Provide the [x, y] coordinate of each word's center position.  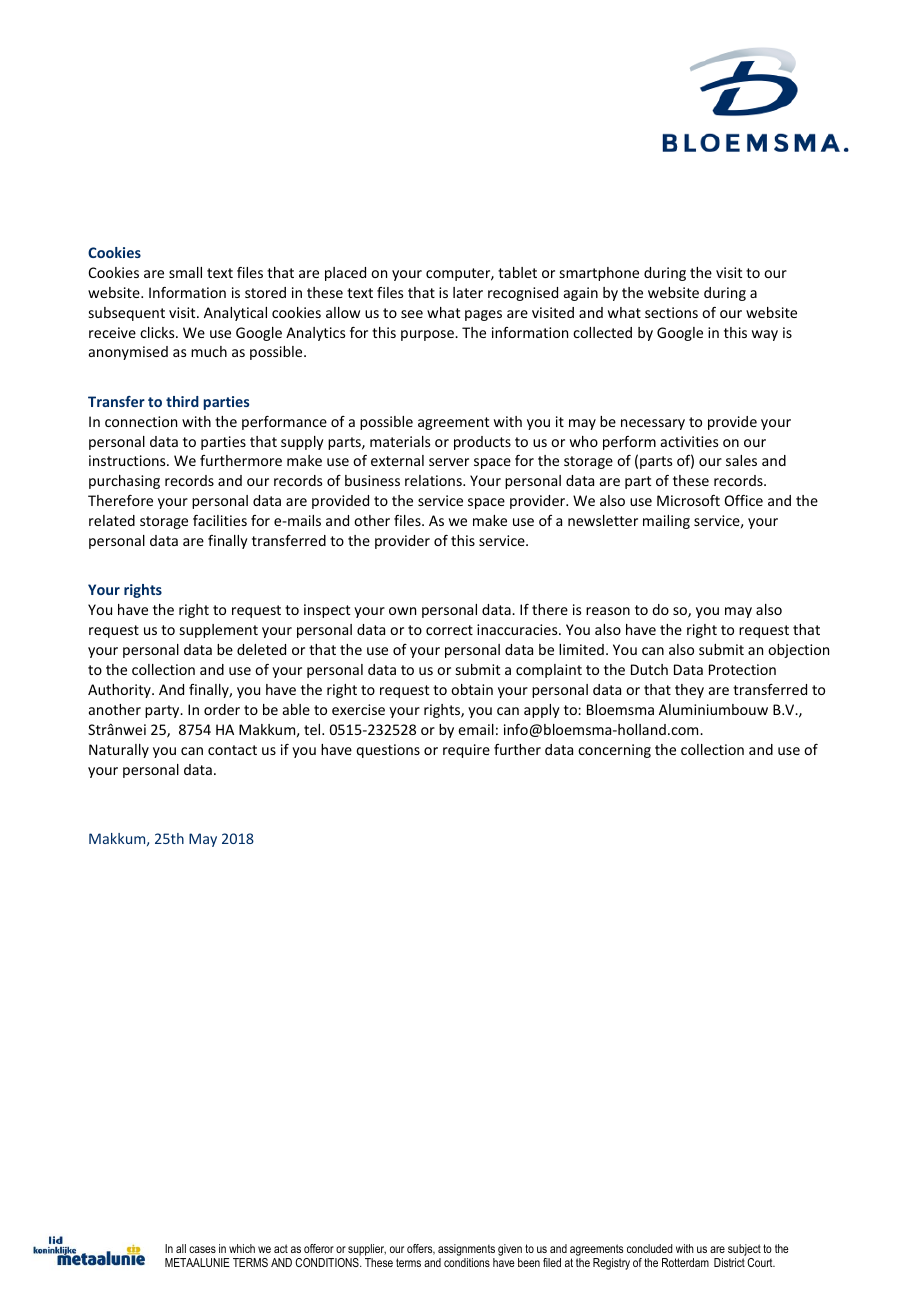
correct [449, 630]
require [466, 751]
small [185, 272]
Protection [742, 669]
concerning [614, 751]
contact [232, 750]
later [468, 292]
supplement [219, 631]
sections [671, 312]
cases [202, 1249]
